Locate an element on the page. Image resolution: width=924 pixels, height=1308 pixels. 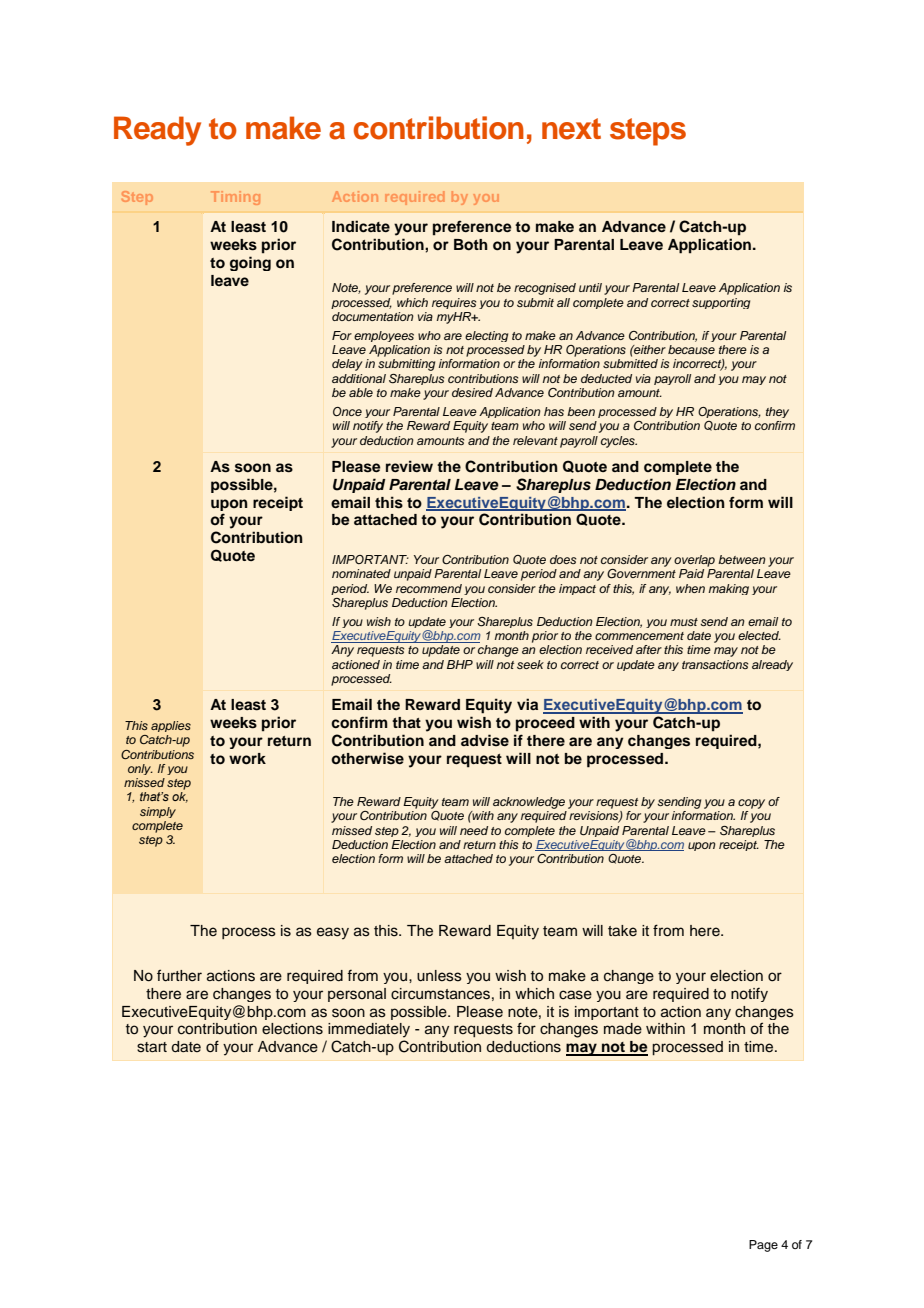
applies is located at coordinates (171, 726).
